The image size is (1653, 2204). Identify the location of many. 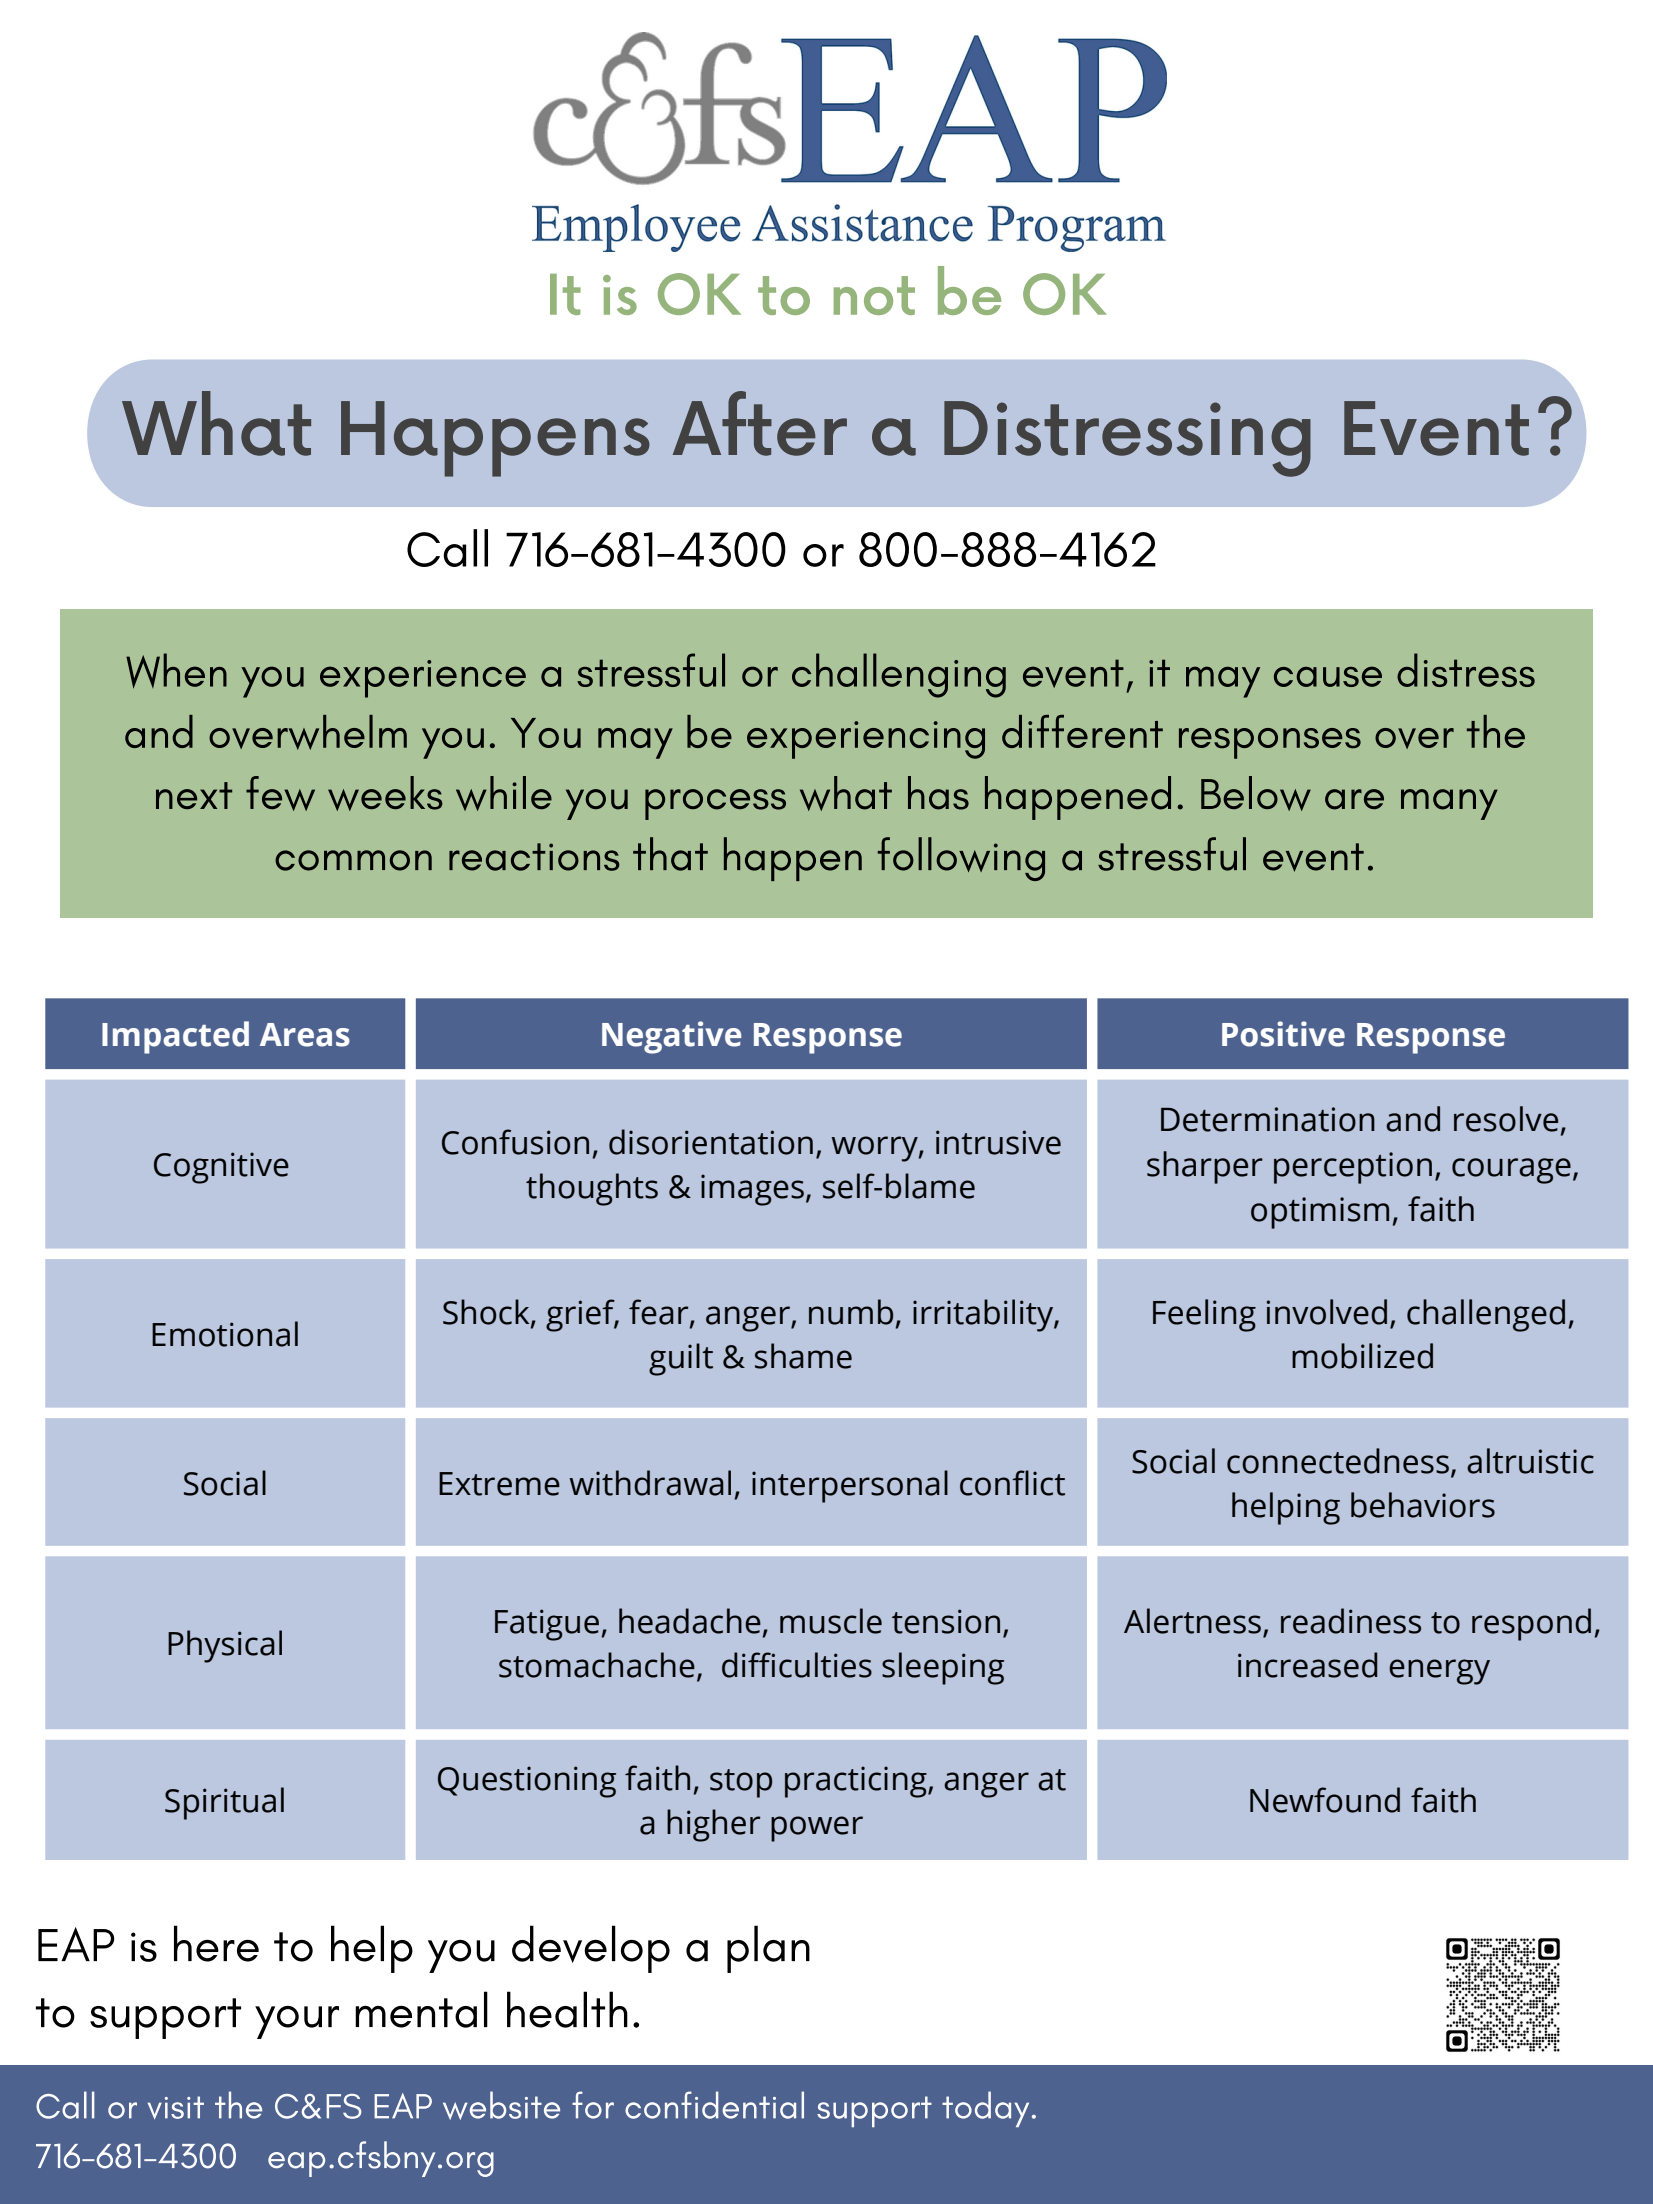
(1449, 804).
